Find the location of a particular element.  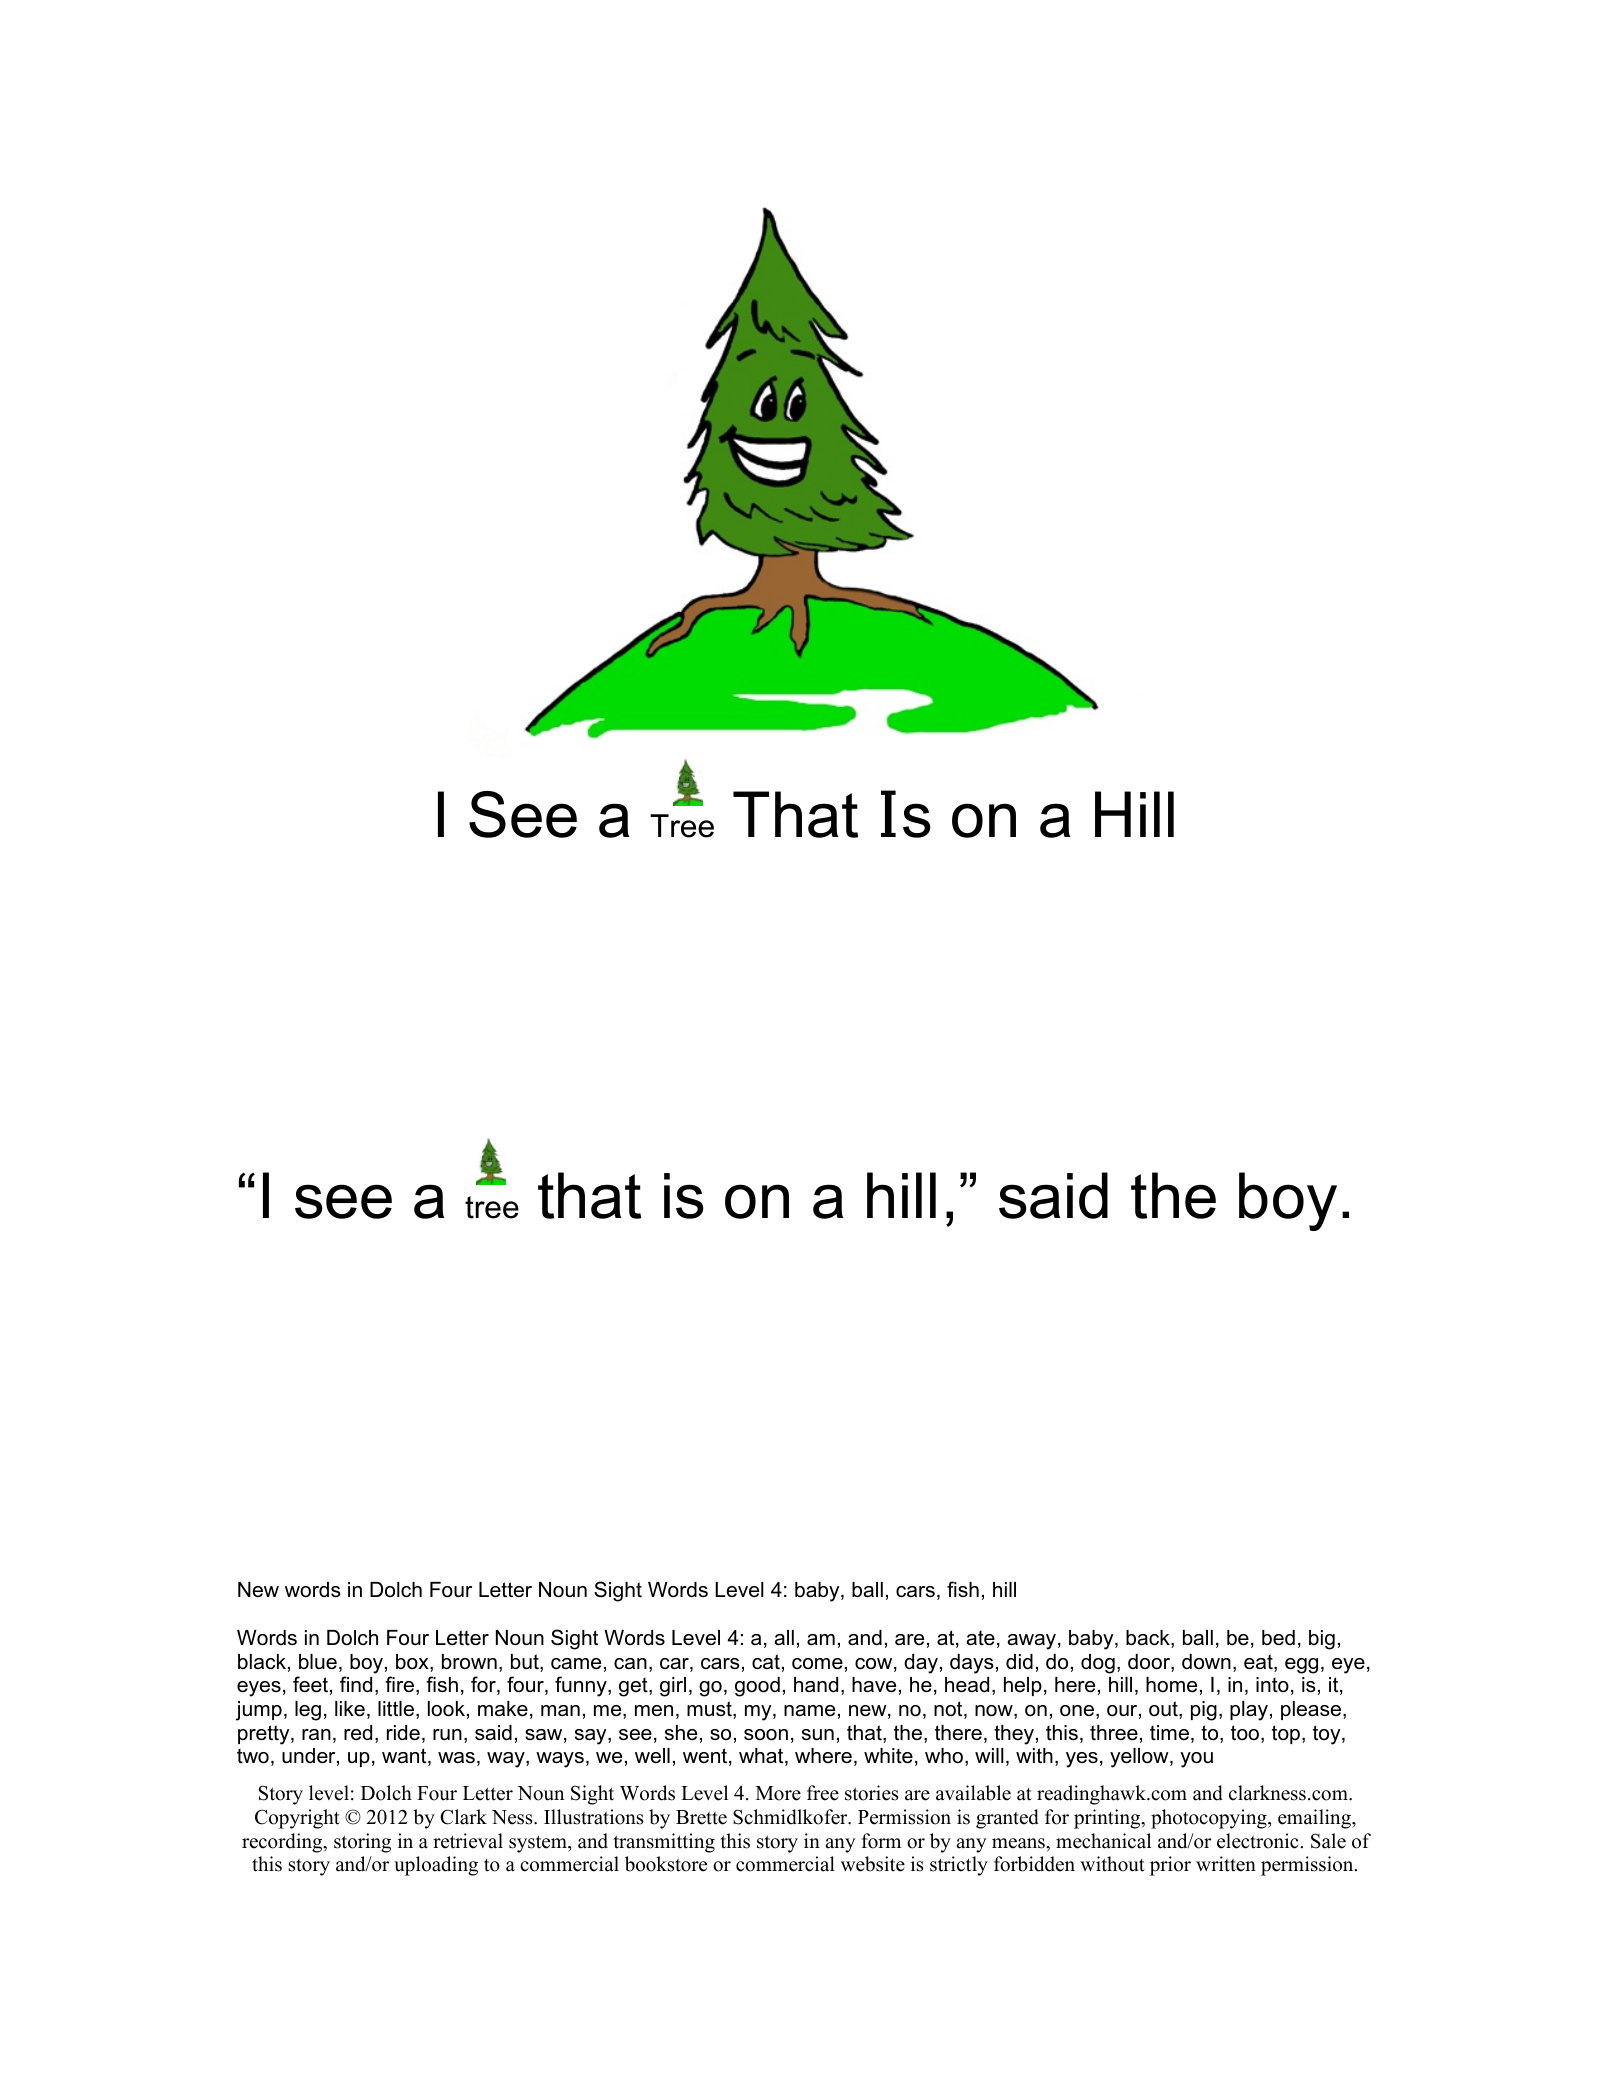

want is located at coordinates (405, 1757).
